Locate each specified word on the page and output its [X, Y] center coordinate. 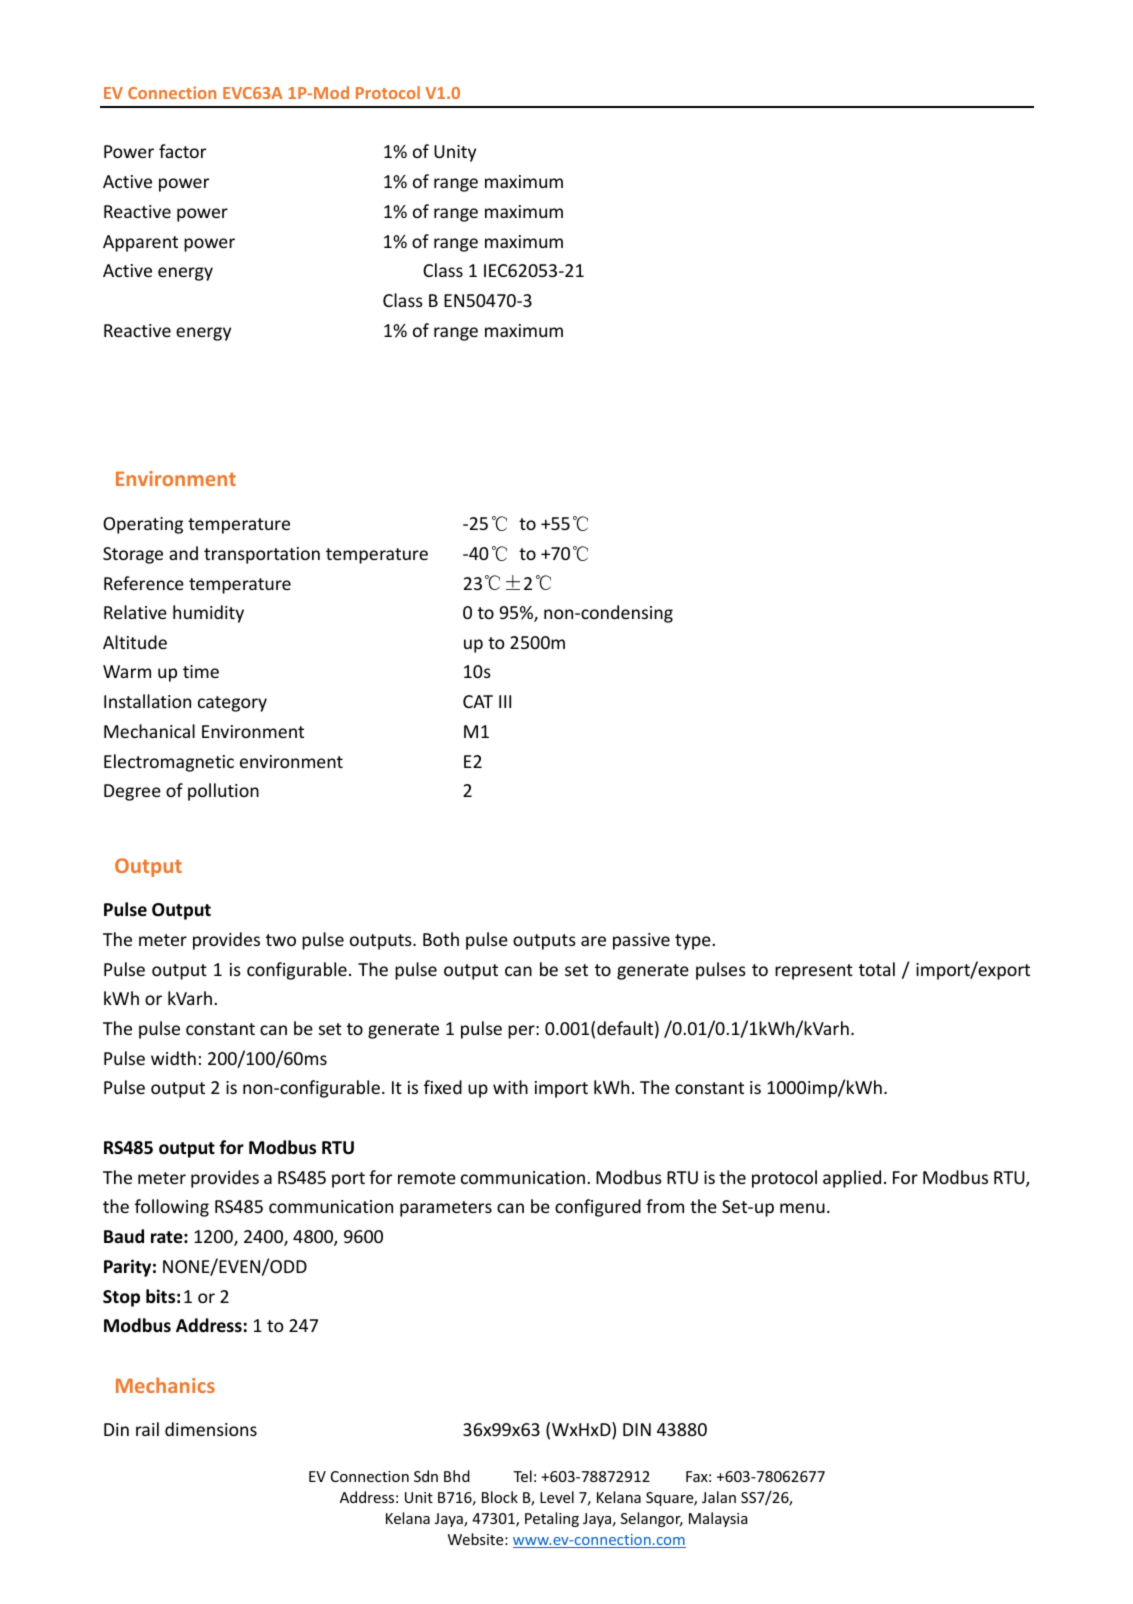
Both [441, 939]
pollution [223, 792]
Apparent [140, 243]
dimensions [211, 1429]
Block [500, 1497]
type [694, 942]
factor [182, 151]
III [505, 701]
